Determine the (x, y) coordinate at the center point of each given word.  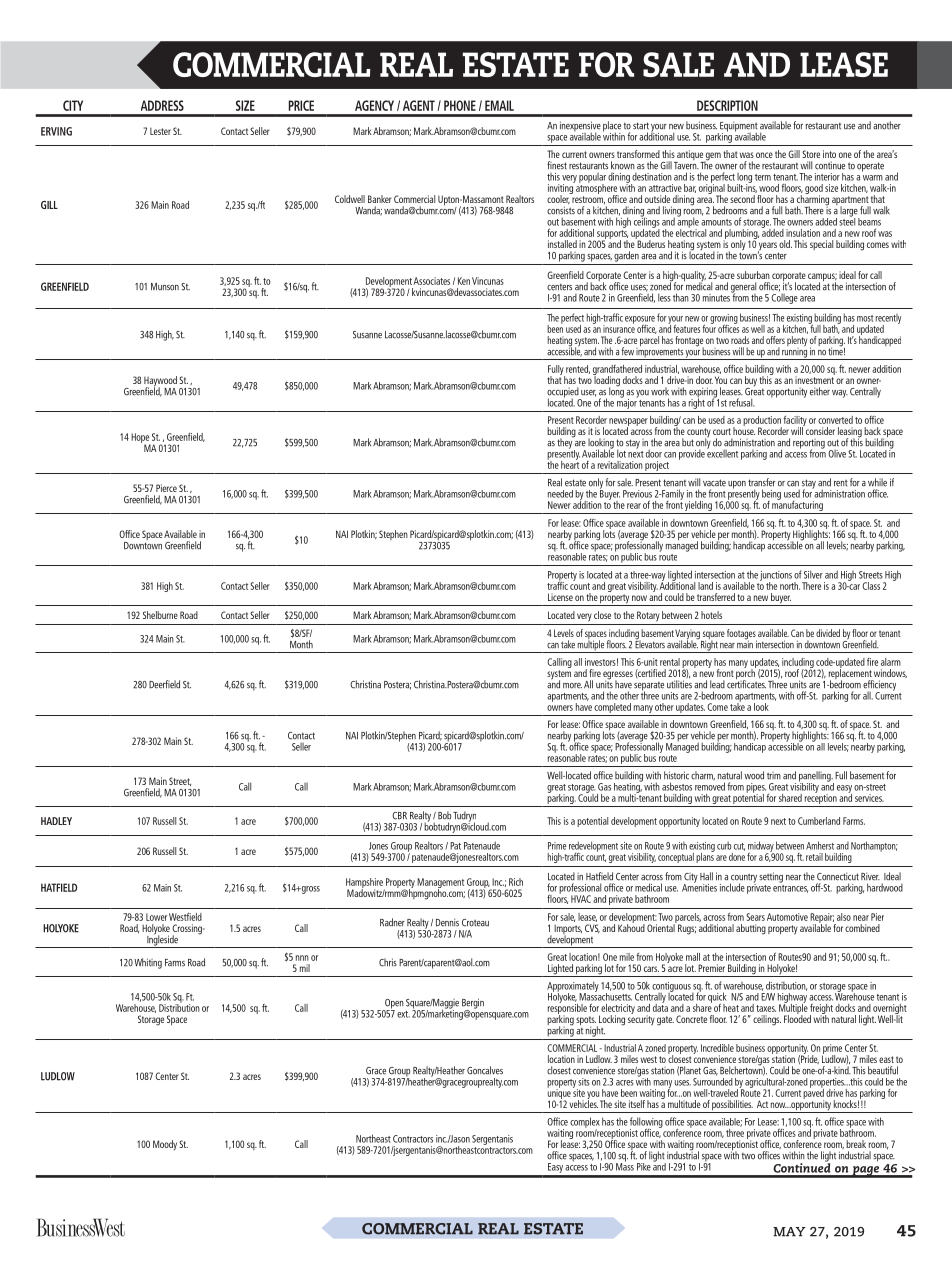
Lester (160, 131)
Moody (165, 1145)
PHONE (460, 105)
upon (737, 485)
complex (585, 1123)
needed (560, 494)
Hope (140, 439)
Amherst (820, 845)
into (829, 154)
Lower (156, 917)
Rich (516, 882)
